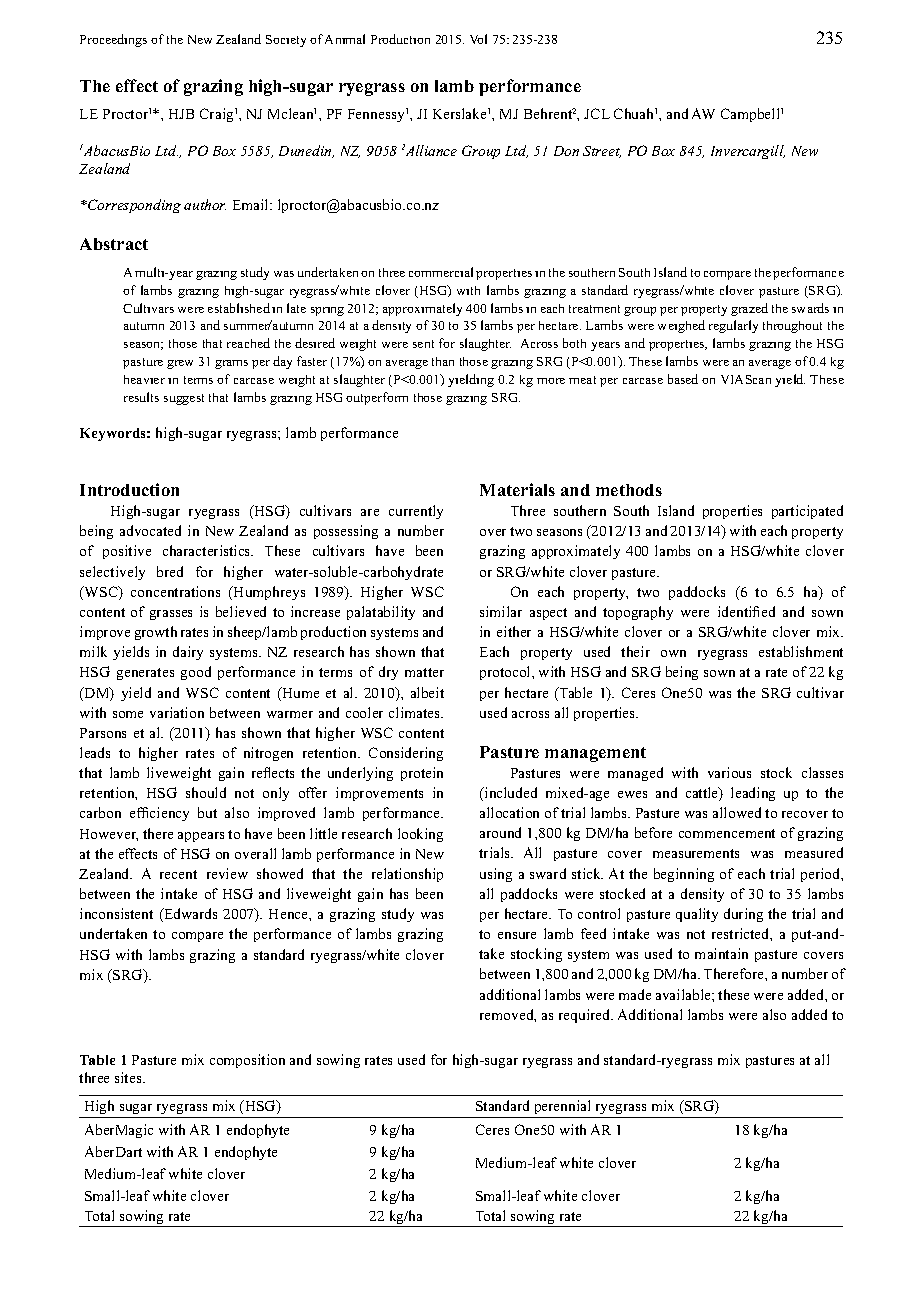  What do you see at coordinates (406, 754) in the document?
I see `Considering` at bounding box center [406, 754].
